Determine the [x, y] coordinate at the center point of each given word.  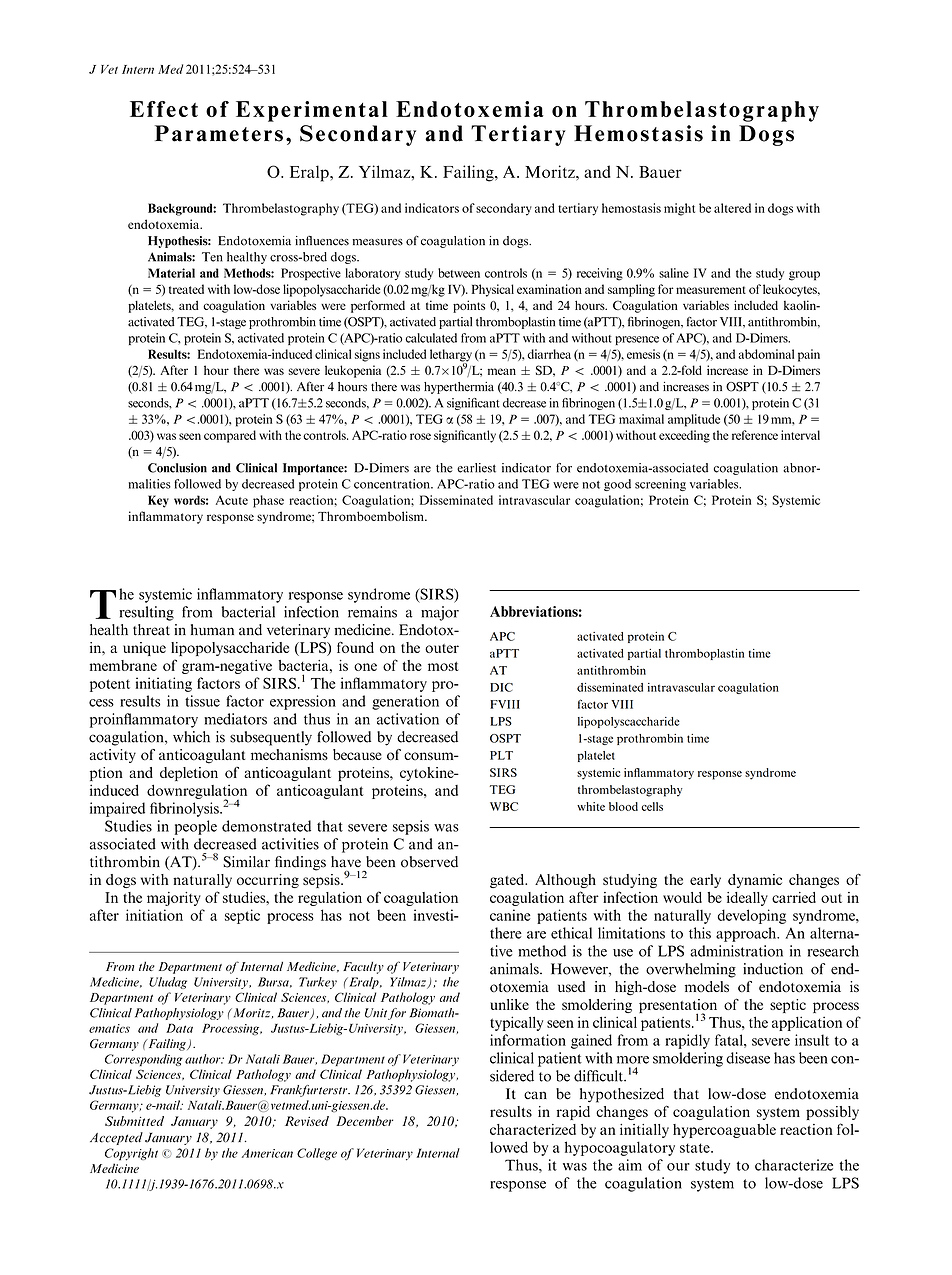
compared [230, 436]
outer [442, 648]
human [212, 630]
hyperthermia [459, 388]
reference [755, 435]
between [459, 273]
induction [773, 969]
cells [652, 806]
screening [660, 485]
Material [171, 273]
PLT [501, 755]
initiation [154, 915]
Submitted [134, 1121]
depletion [189, 774]
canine [510, 915]
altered [732, 208]
